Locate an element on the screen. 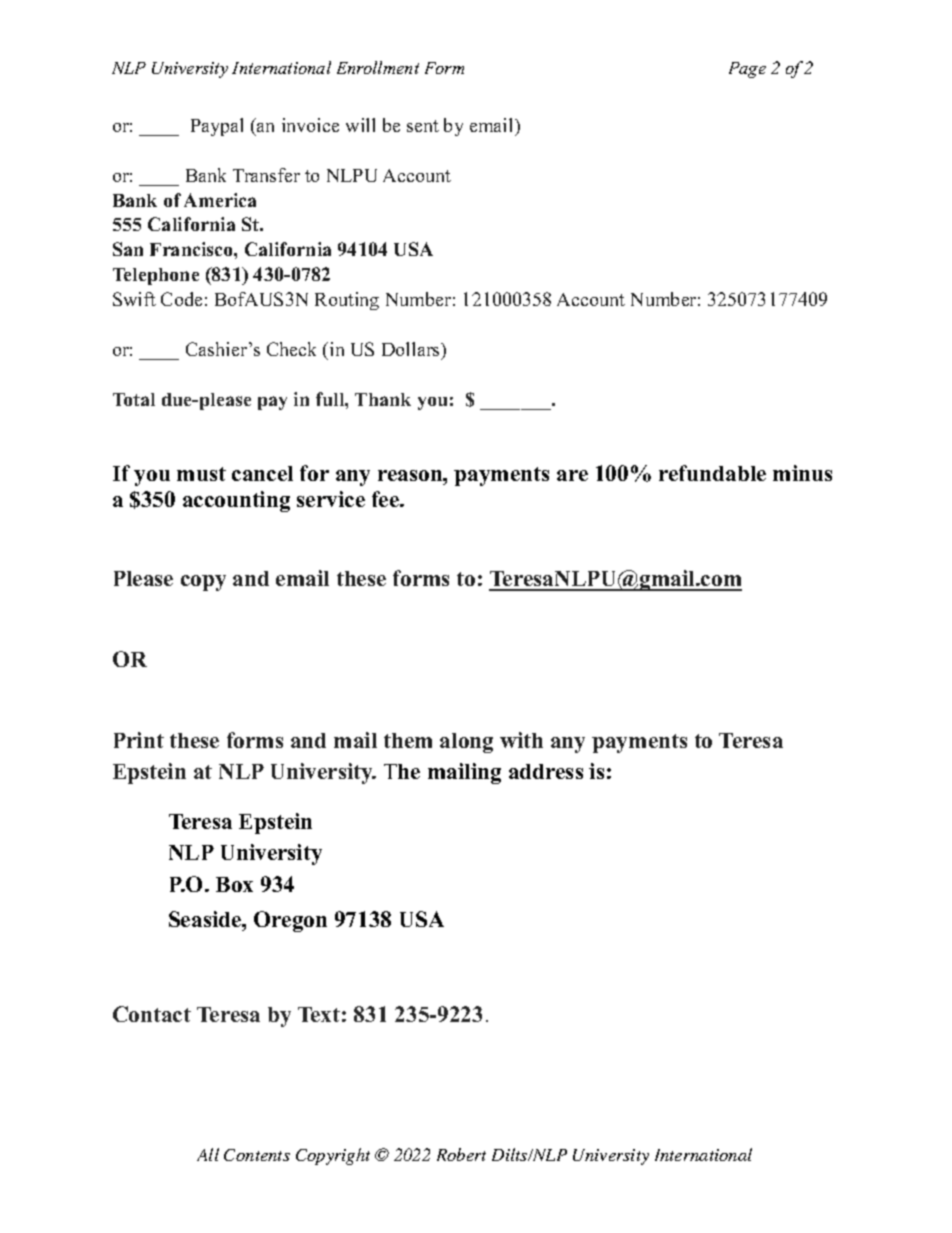  refundable is located at coordinates (712, 473).
